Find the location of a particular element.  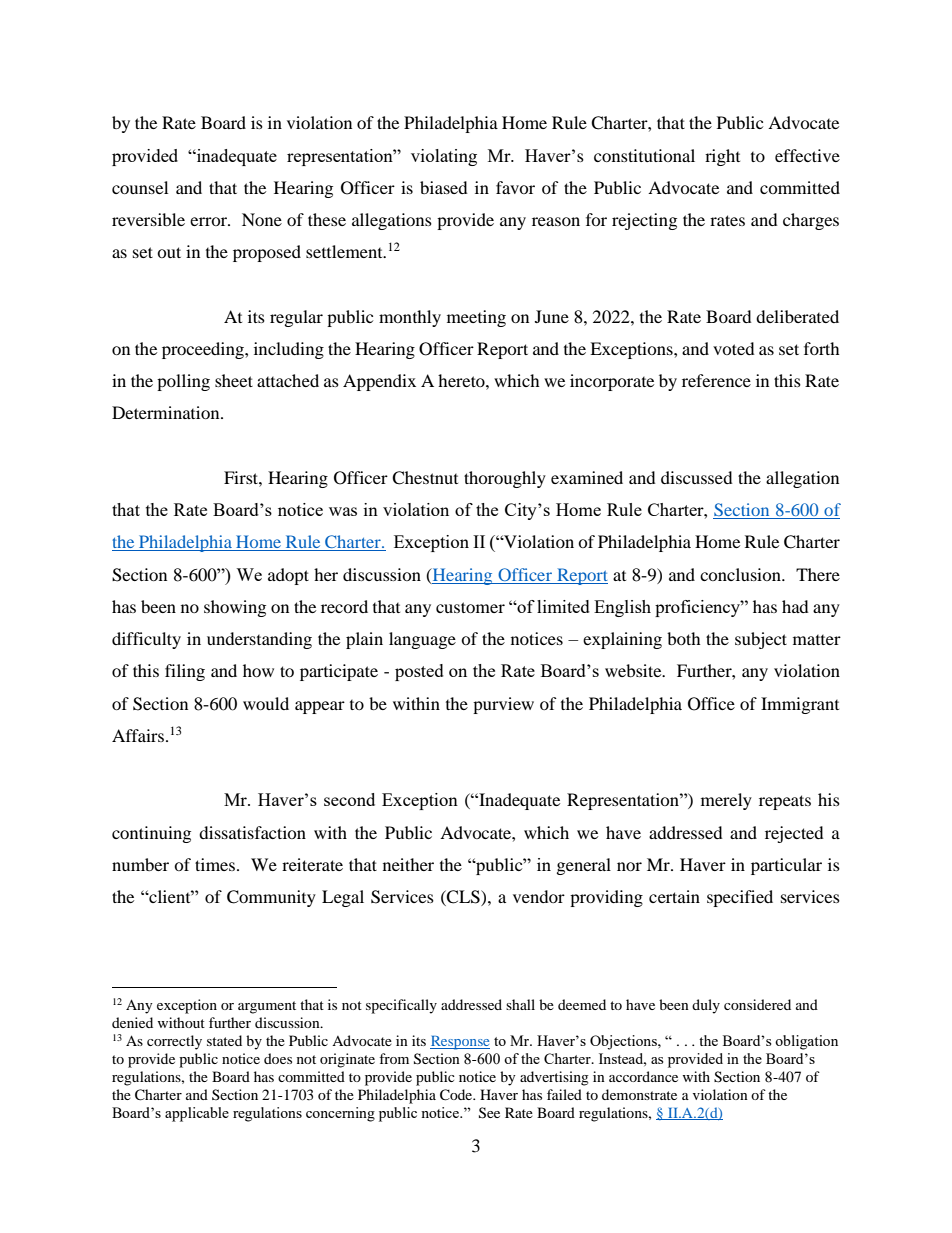

subject is located at coordinates (761, 640).
